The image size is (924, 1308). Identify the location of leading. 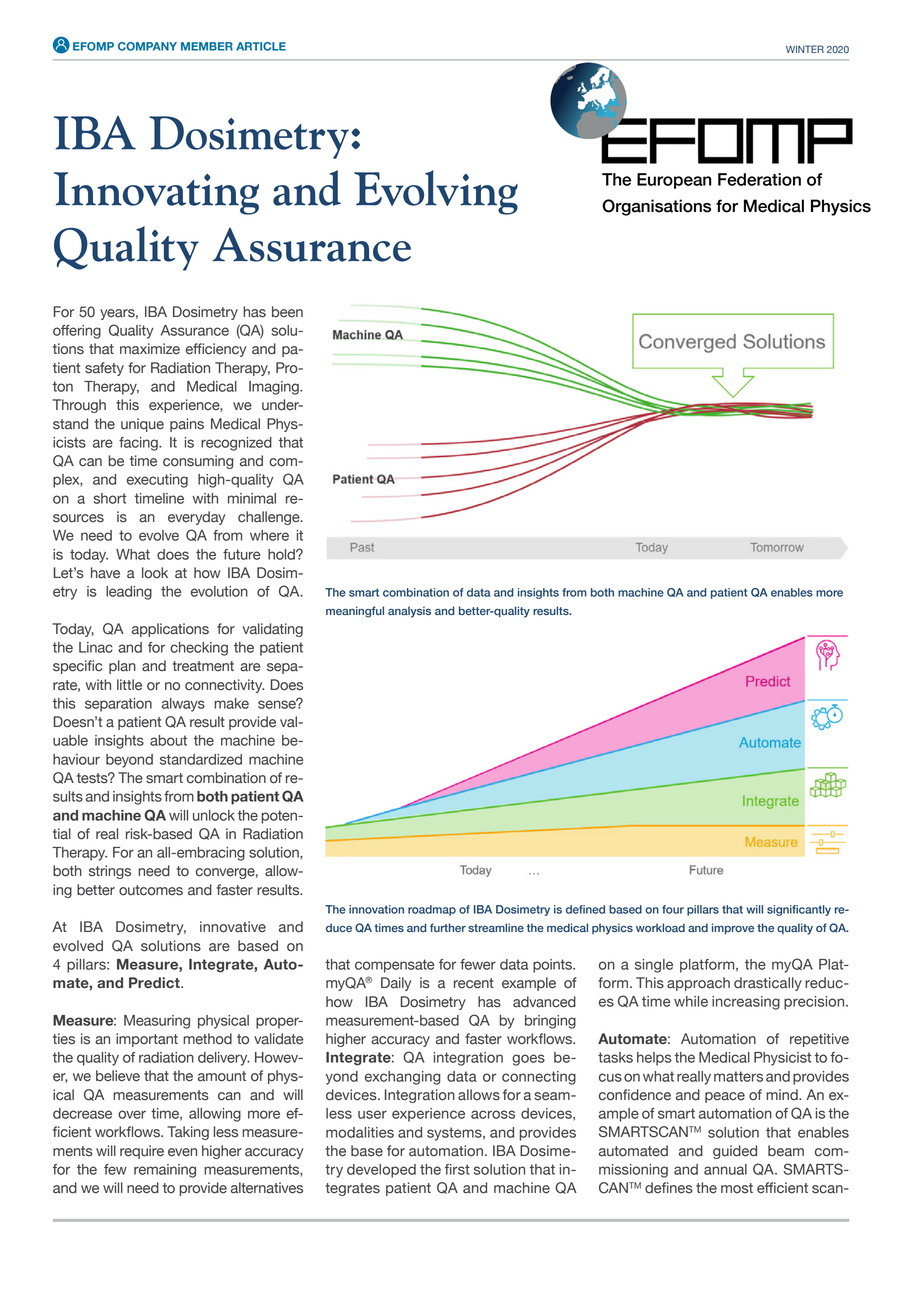
(129, 593).
